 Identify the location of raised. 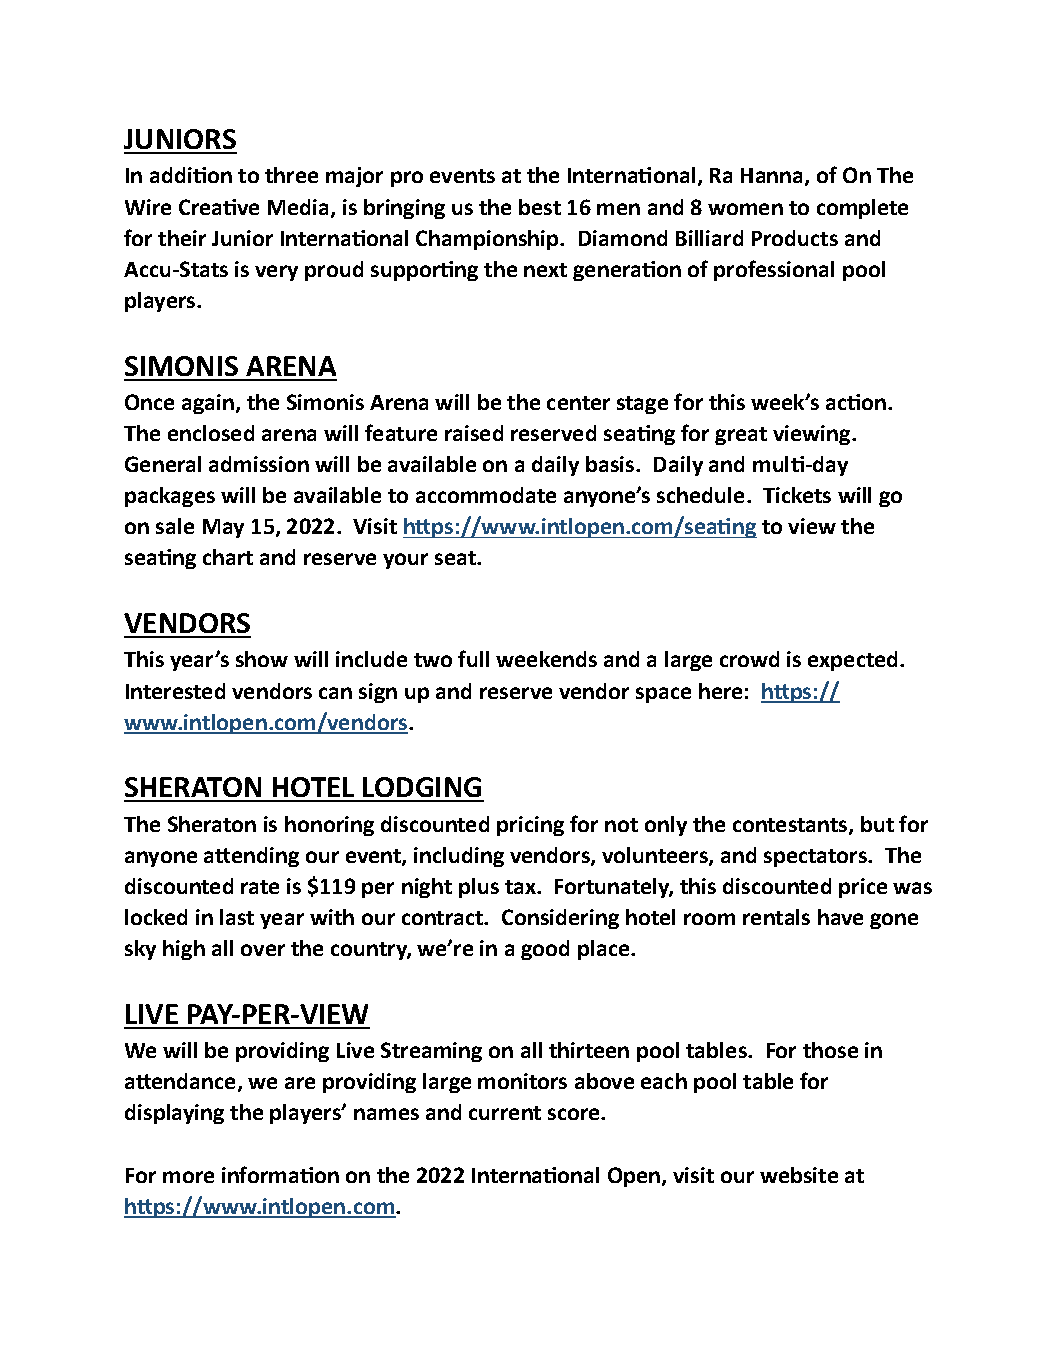
(474, 433).
